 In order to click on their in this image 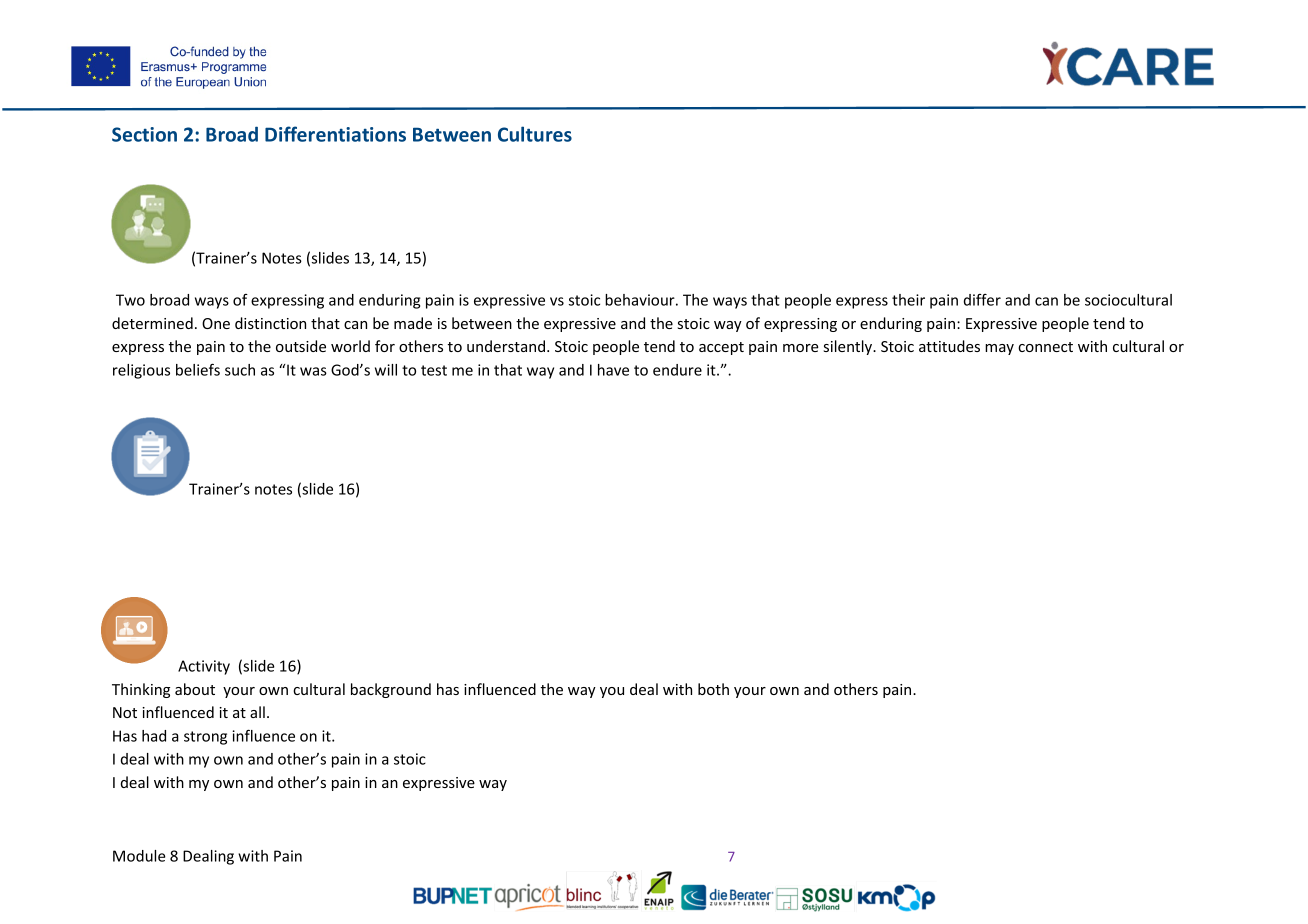, I will do `click(908, 300)`.
